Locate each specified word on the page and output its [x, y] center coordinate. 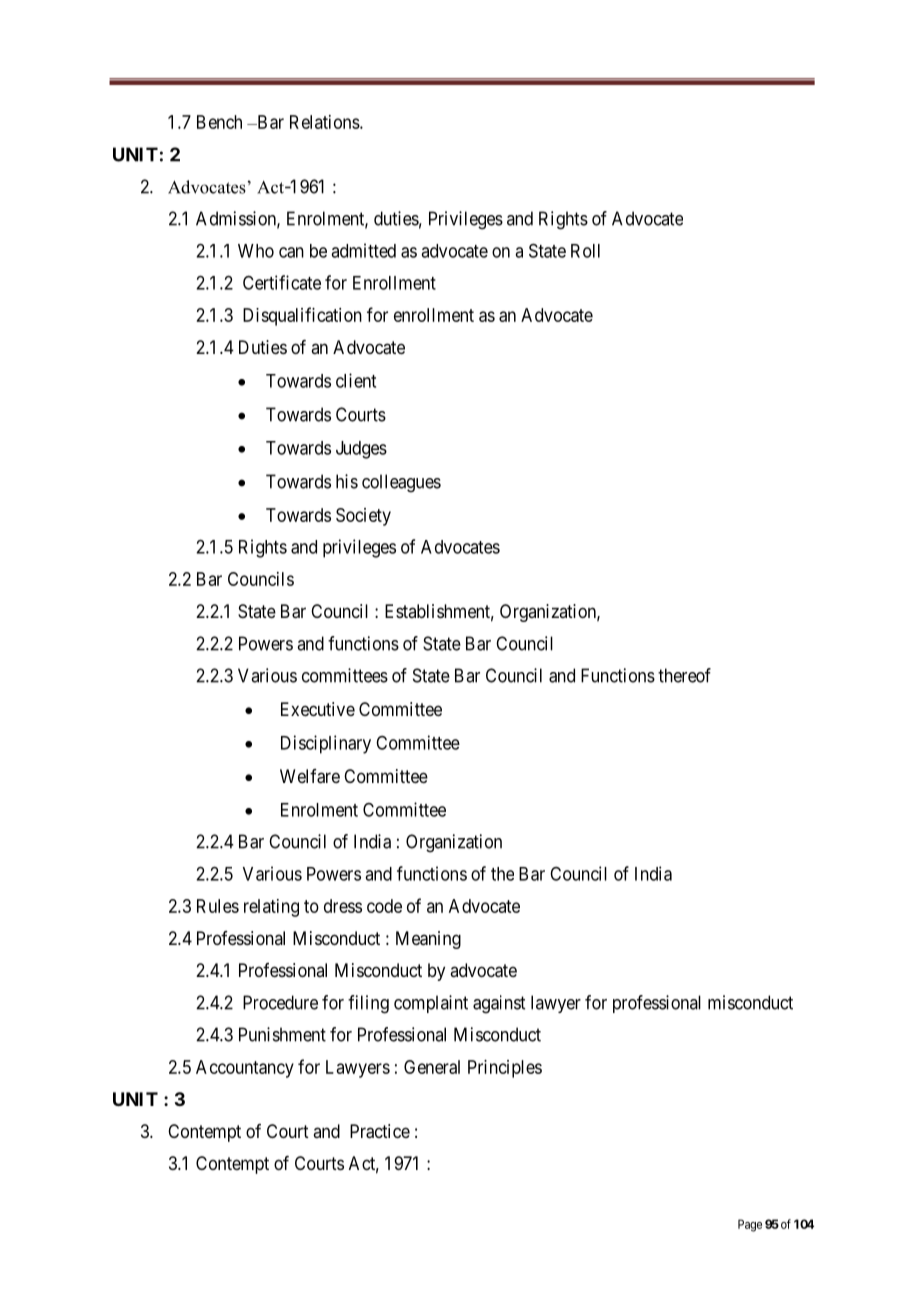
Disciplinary [326, 744]
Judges [361, 450]
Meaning [428, 940]
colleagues [401, 483]
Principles [505, 1069]
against [499, 1004]
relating [271, 908]
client [356, 380]
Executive [318, 709]
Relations [325, 122]
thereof [684, 675]
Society [363, 517]
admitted [363, 250]
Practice [380, 1131]
